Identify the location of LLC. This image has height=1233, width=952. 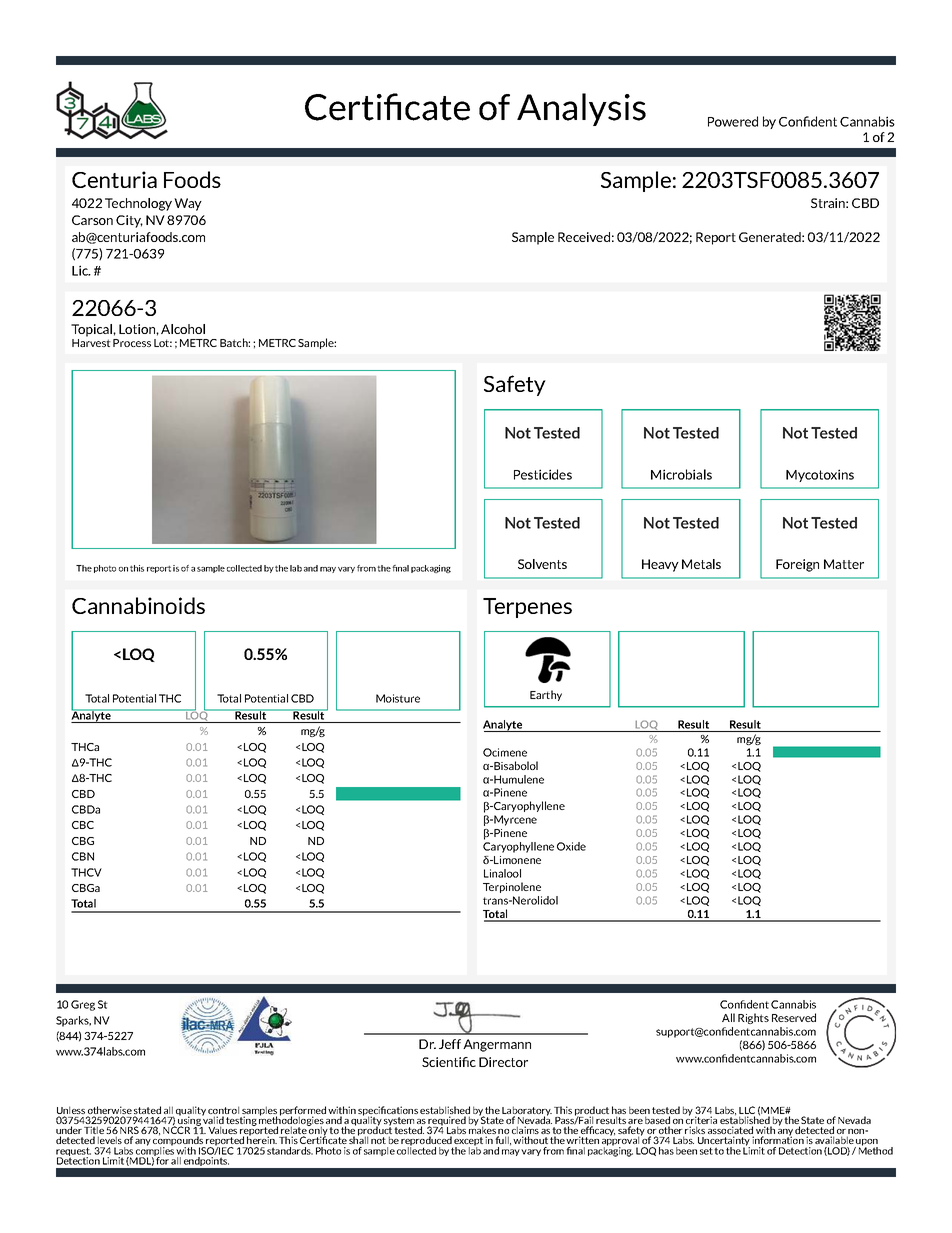
(747, 1111).
